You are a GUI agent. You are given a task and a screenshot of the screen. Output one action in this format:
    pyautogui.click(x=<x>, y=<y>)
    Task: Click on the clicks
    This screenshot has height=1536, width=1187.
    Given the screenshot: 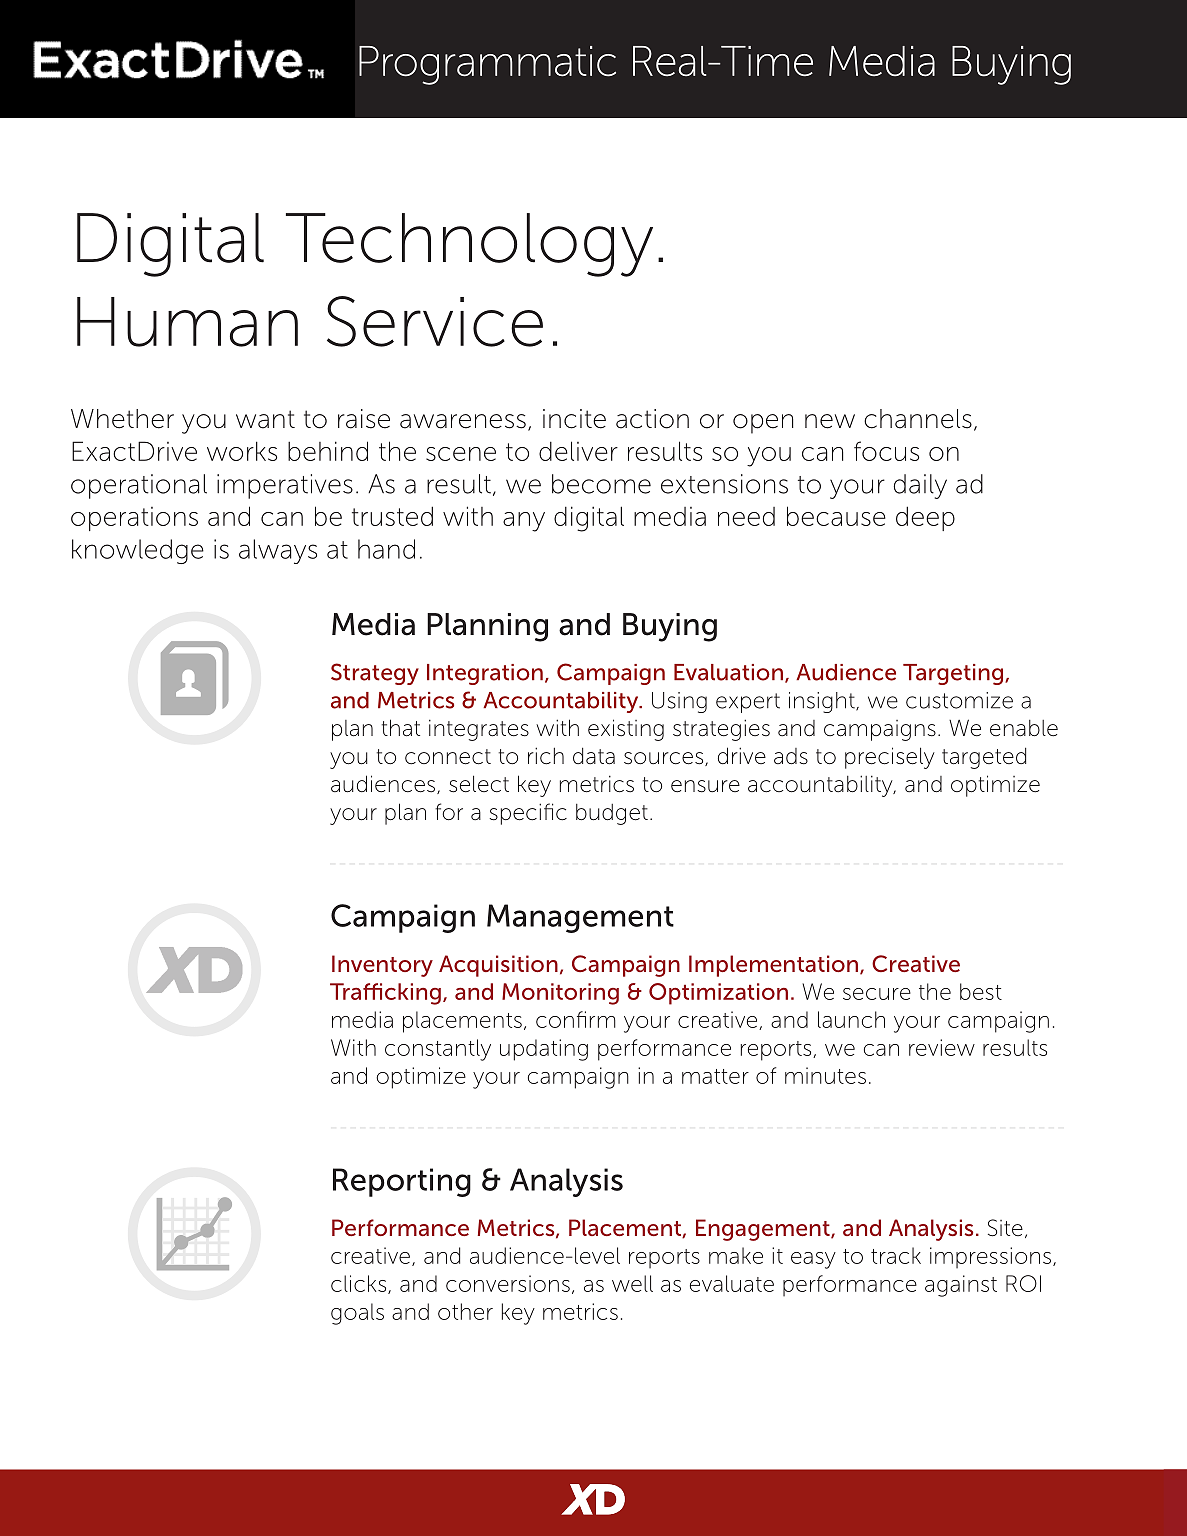 What is the action you would take?
    pyautogui.click(x=360, y=1284)
